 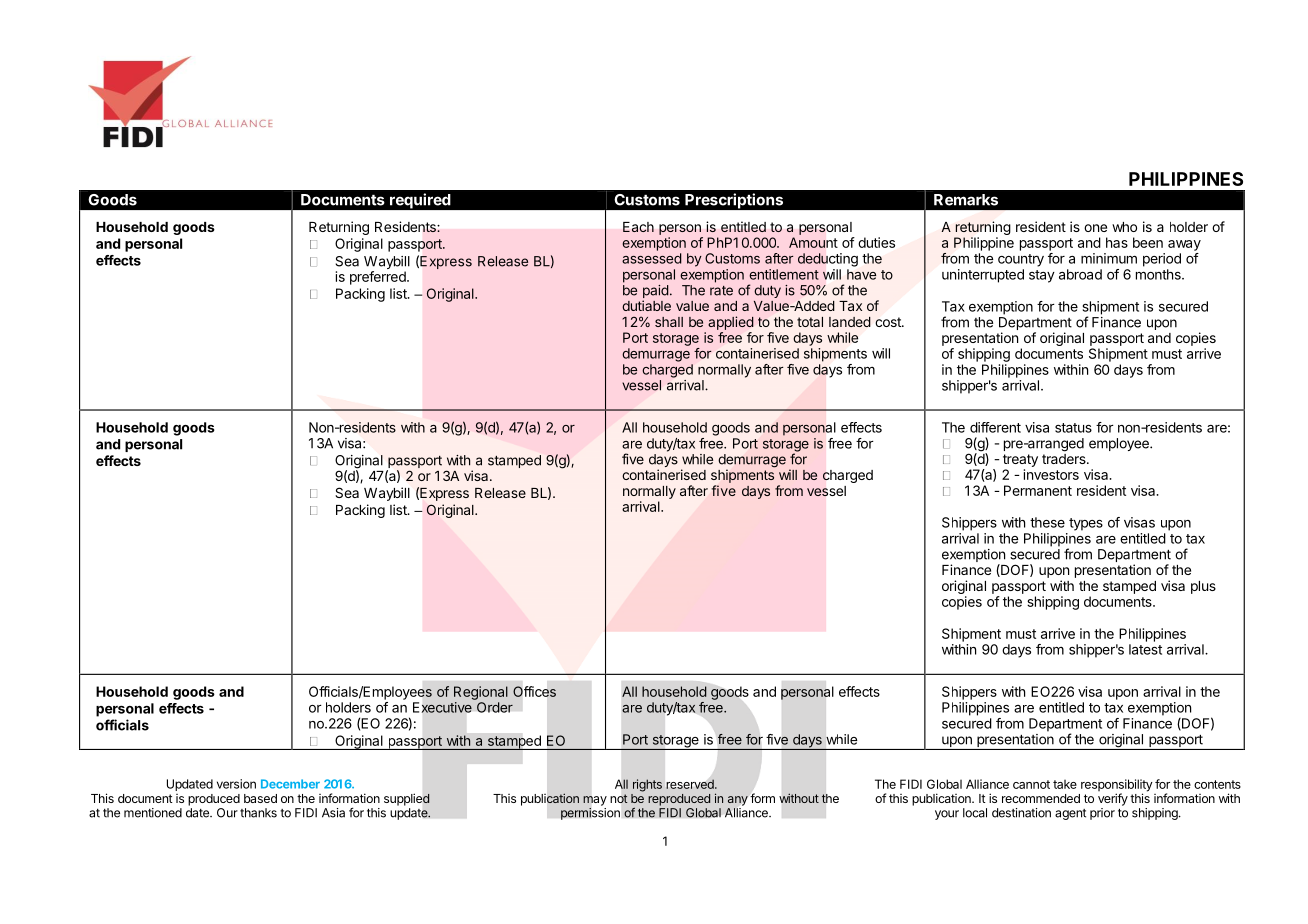 I want to click on reserved, so click(x=691, y=784).
